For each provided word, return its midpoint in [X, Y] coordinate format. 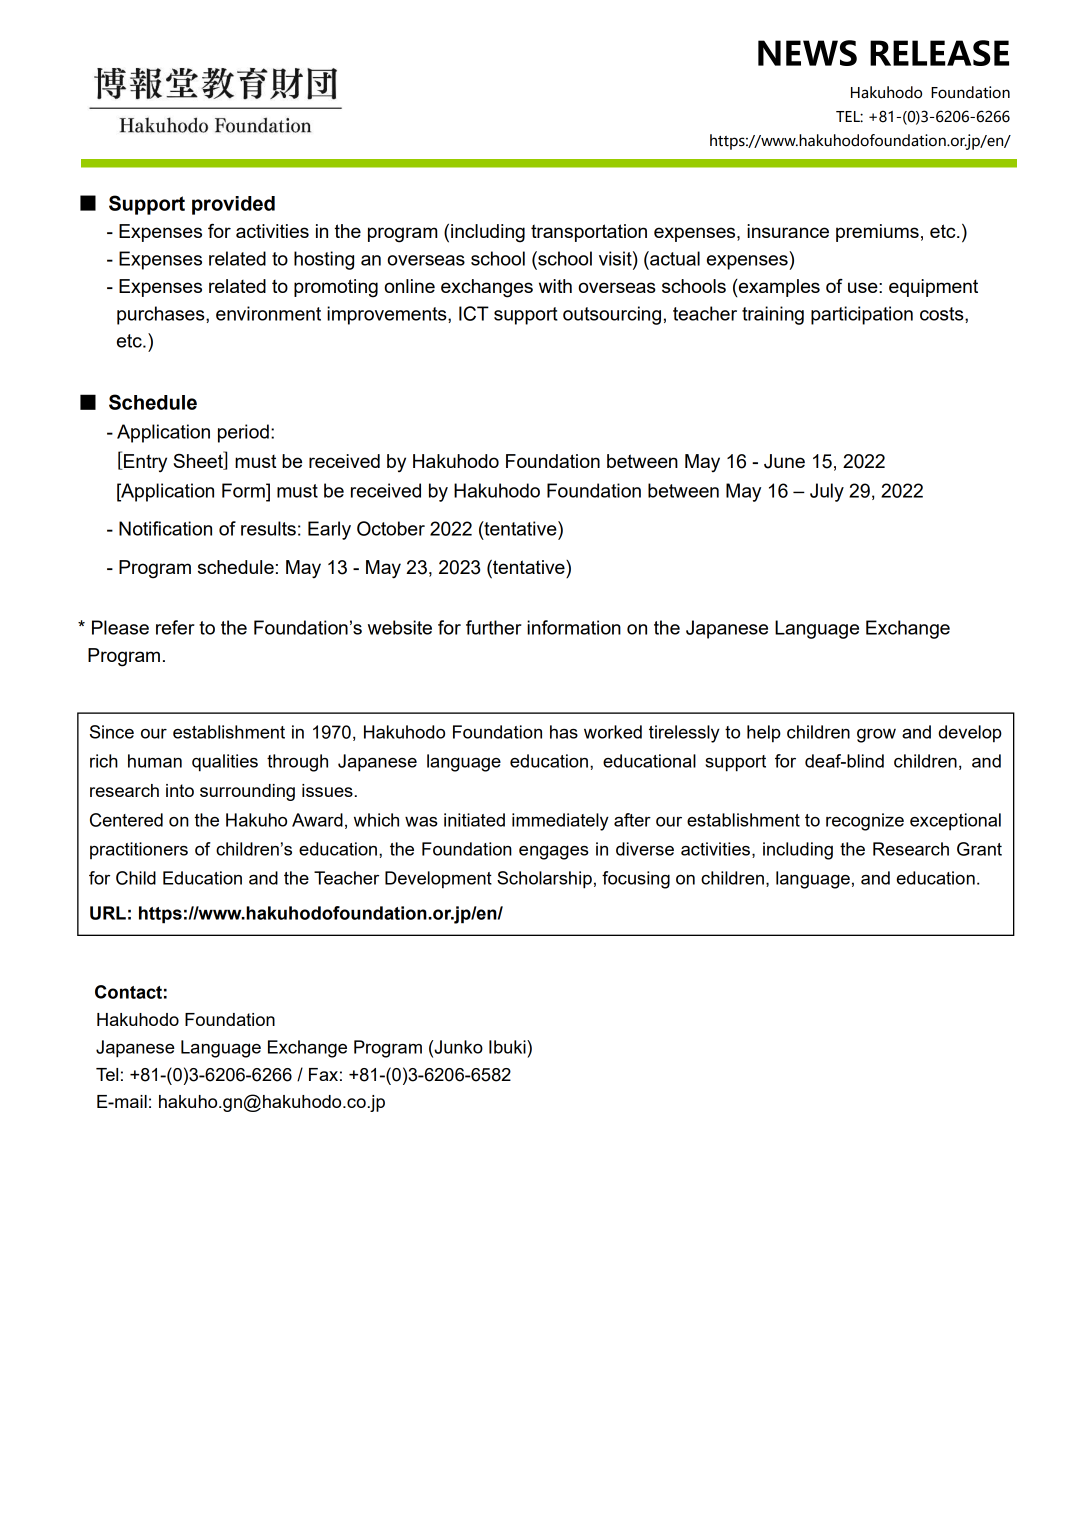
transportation [589, 233]
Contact [128, 992]
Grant [979, 849]
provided [233, 205]
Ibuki [508, 1047]
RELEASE [939, 53]
